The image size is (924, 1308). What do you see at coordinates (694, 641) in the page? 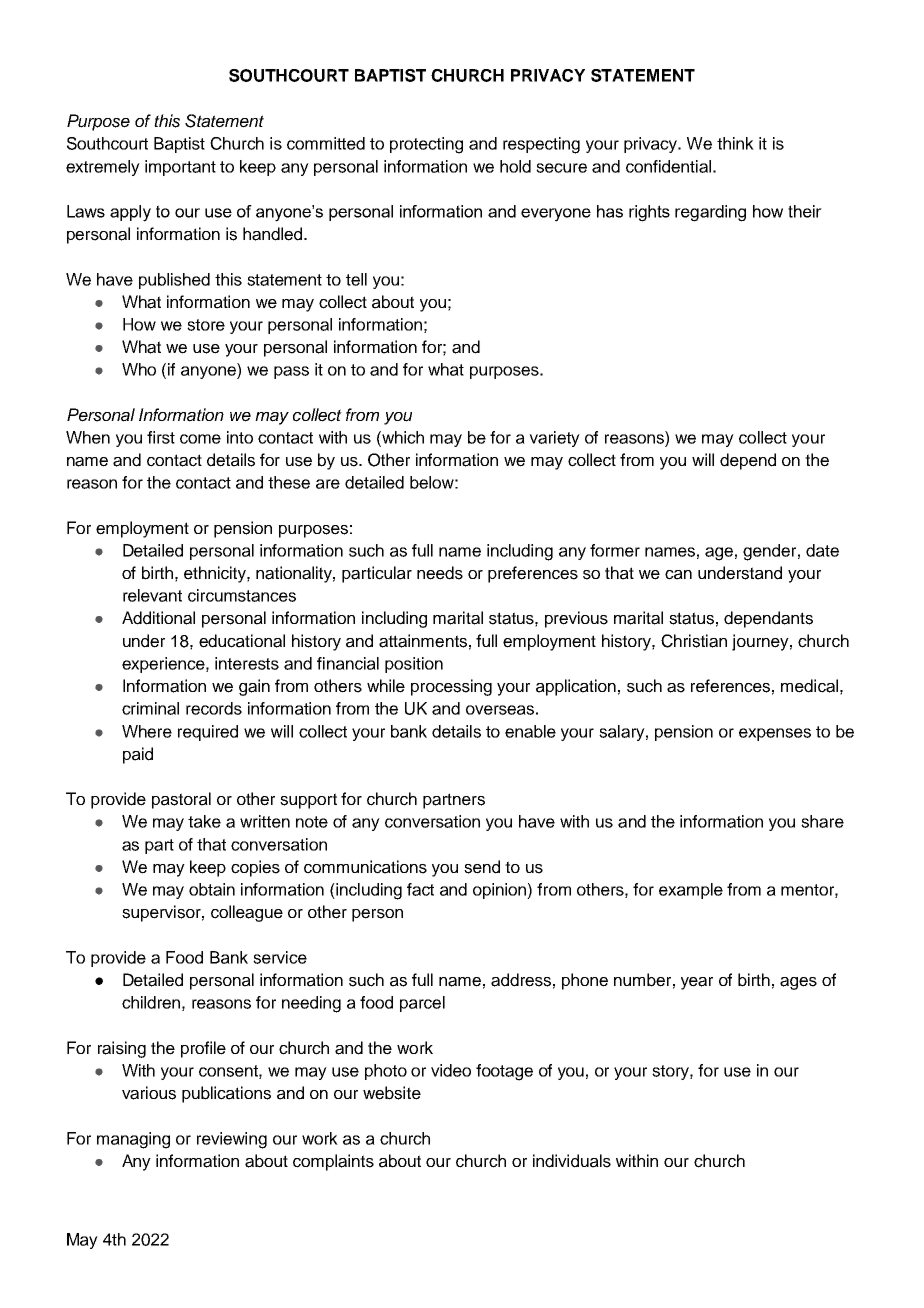
I see `Christian` at bounding box center [694, 641].
